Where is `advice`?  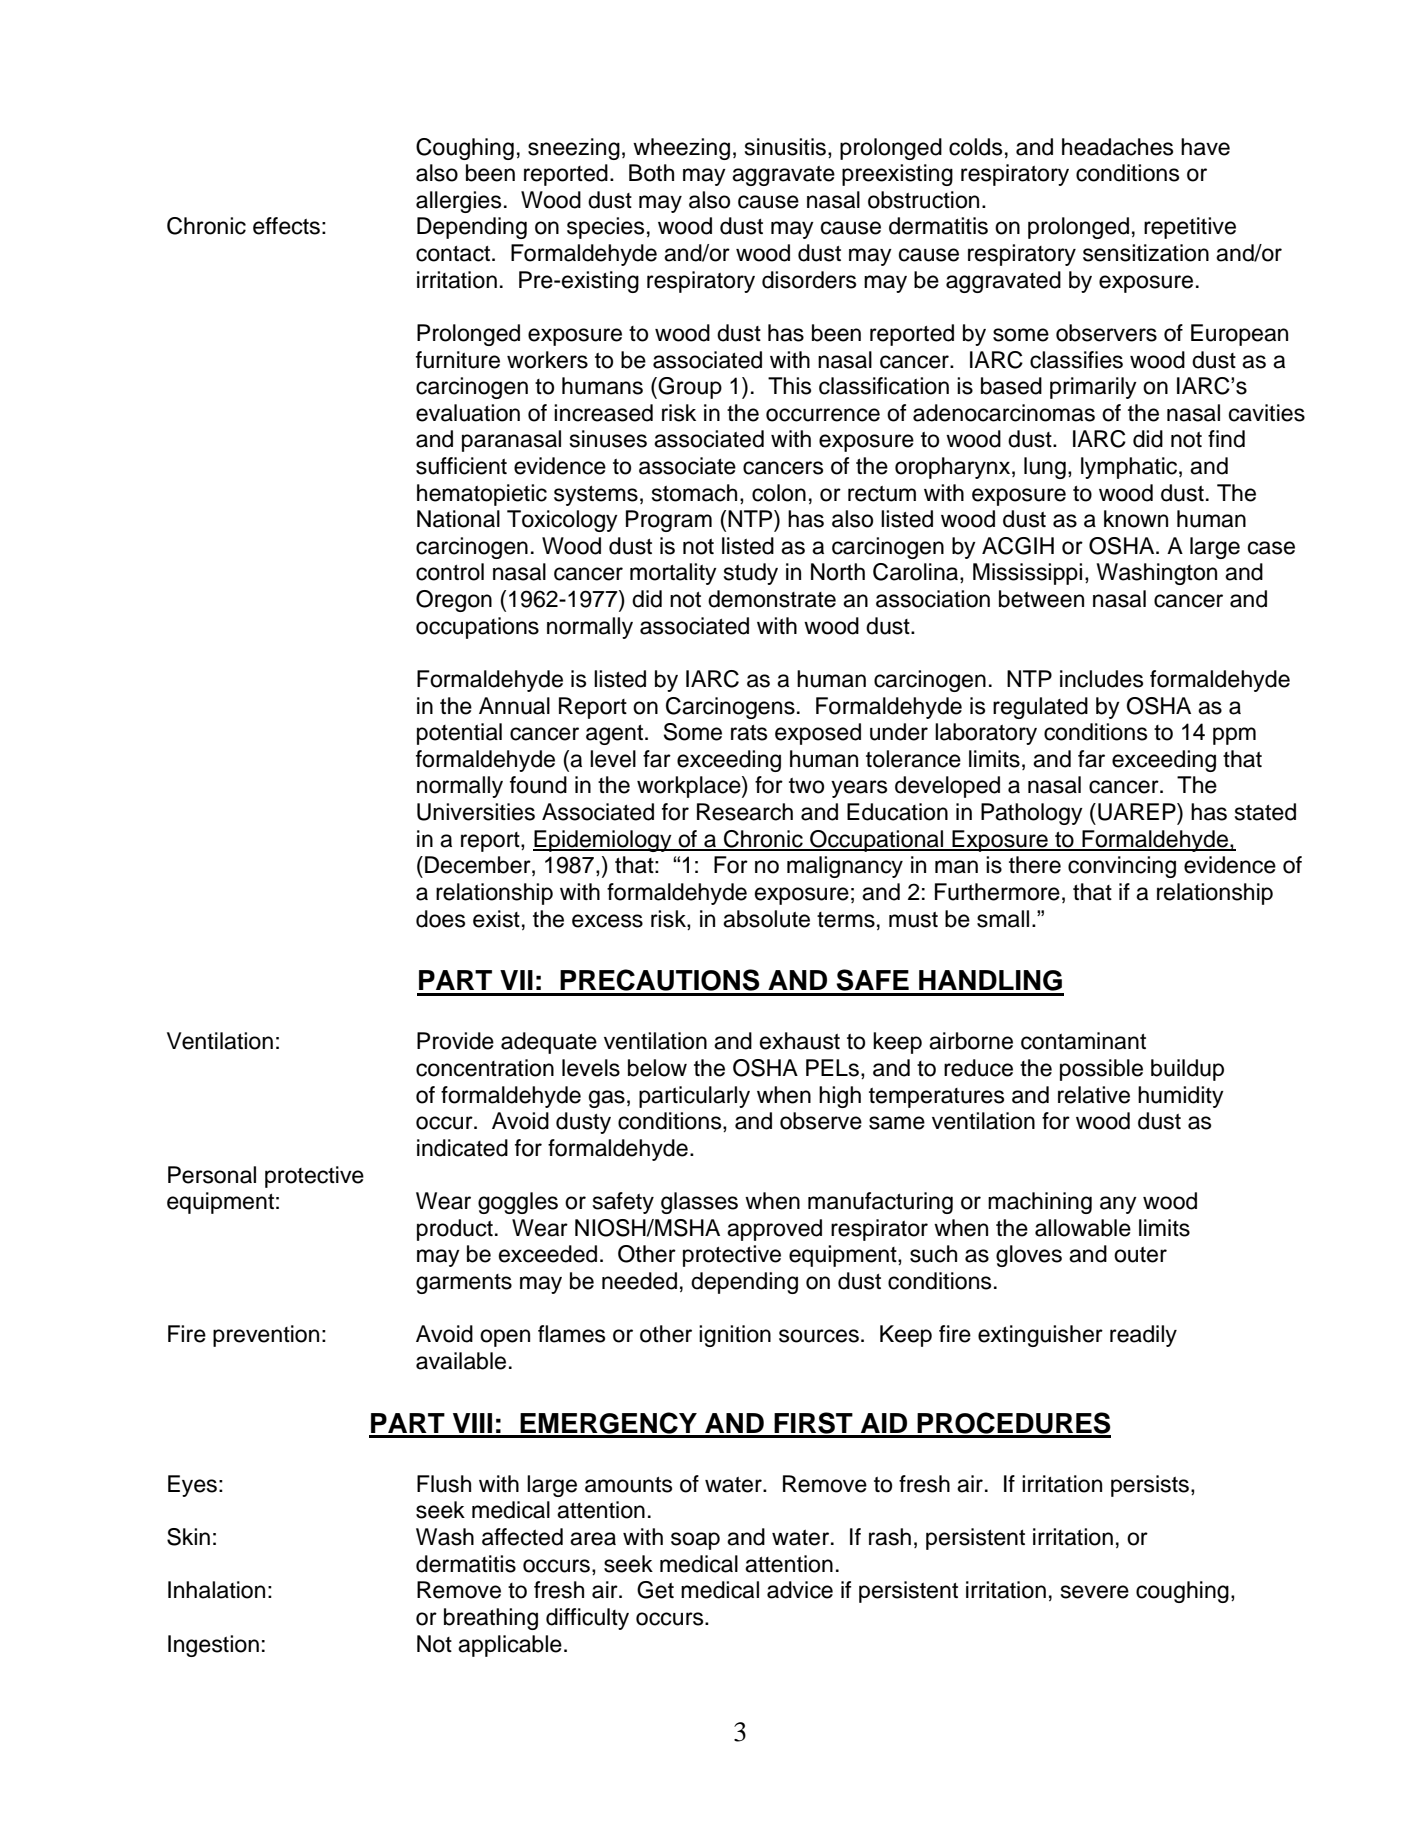 advice is located at coordinates (800, 1590).
